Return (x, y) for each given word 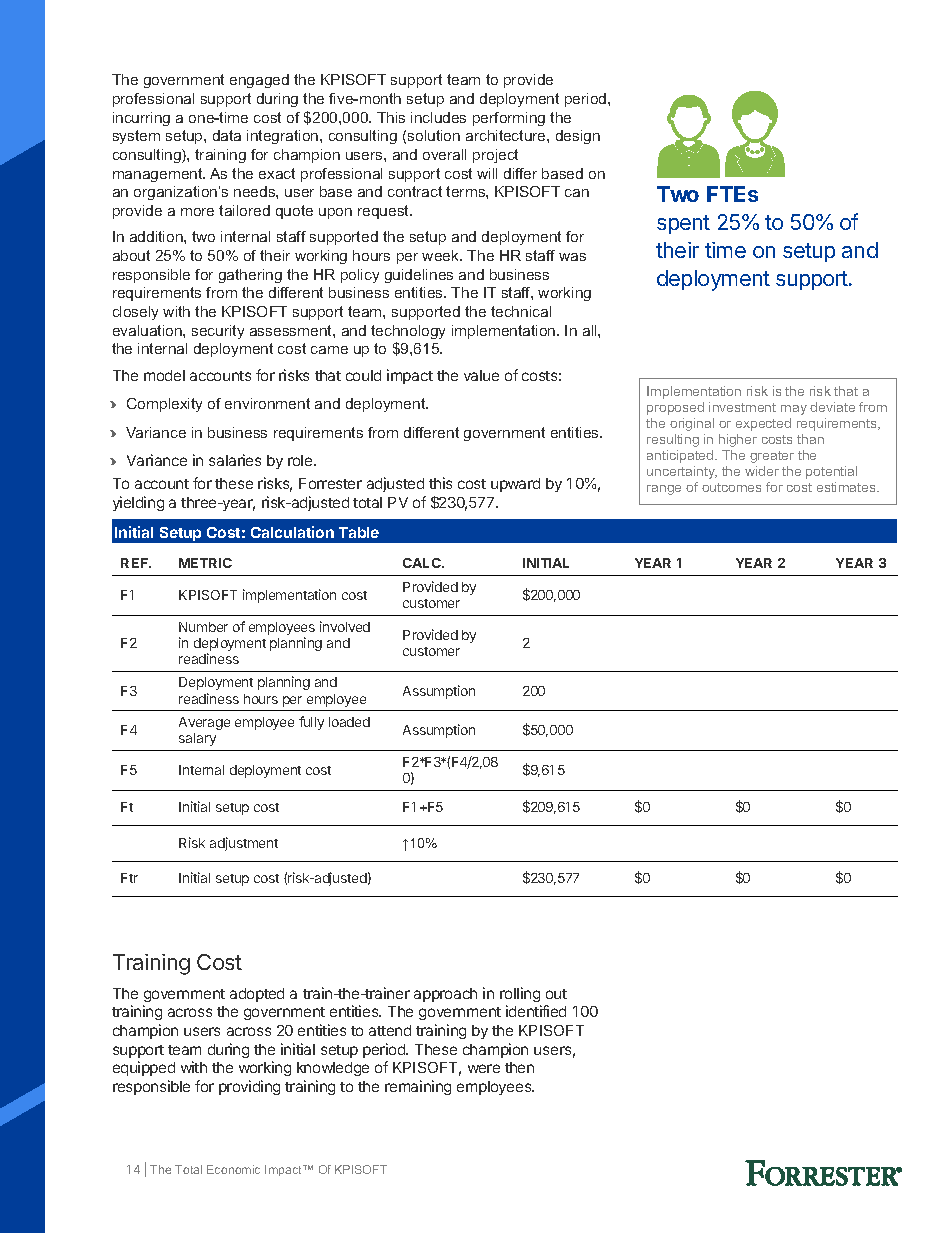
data (227, 135)
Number (203, 627)
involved (345, 626)
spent (683, 224)
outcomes (731, 487)
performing (509, 119)
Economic (233, 1169)
